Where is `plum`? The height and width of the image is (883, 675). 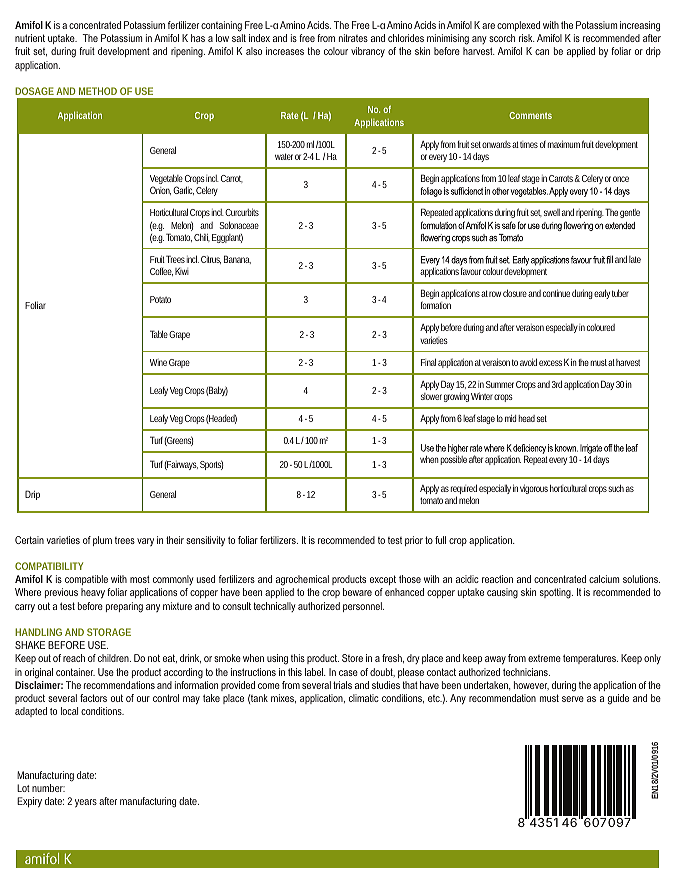 plum is located at coordinates (102, 541).
